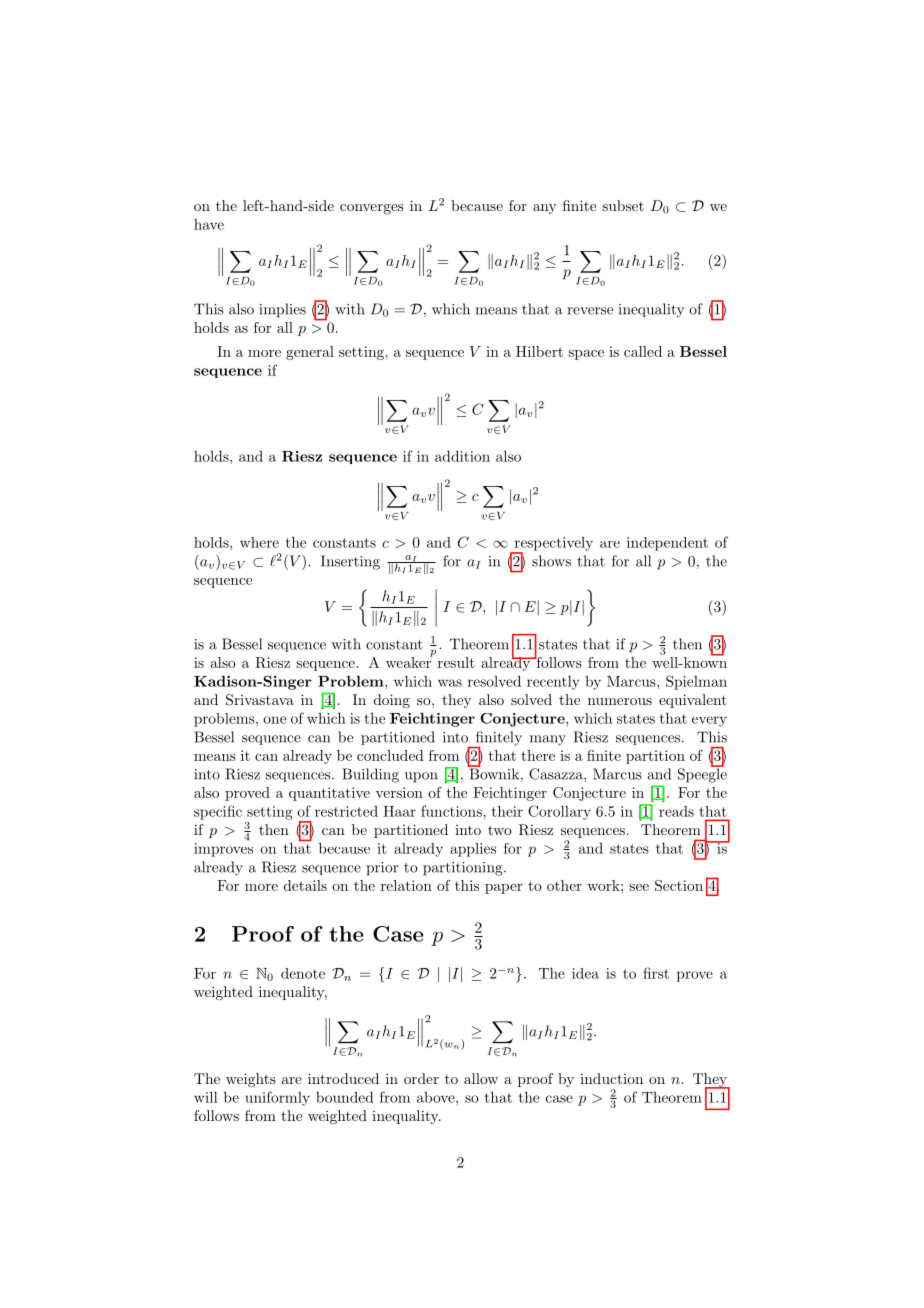 This document has width=924, height=1308. Describe the element at coordinates (259, 542) in the document. I see `where` at that location.
